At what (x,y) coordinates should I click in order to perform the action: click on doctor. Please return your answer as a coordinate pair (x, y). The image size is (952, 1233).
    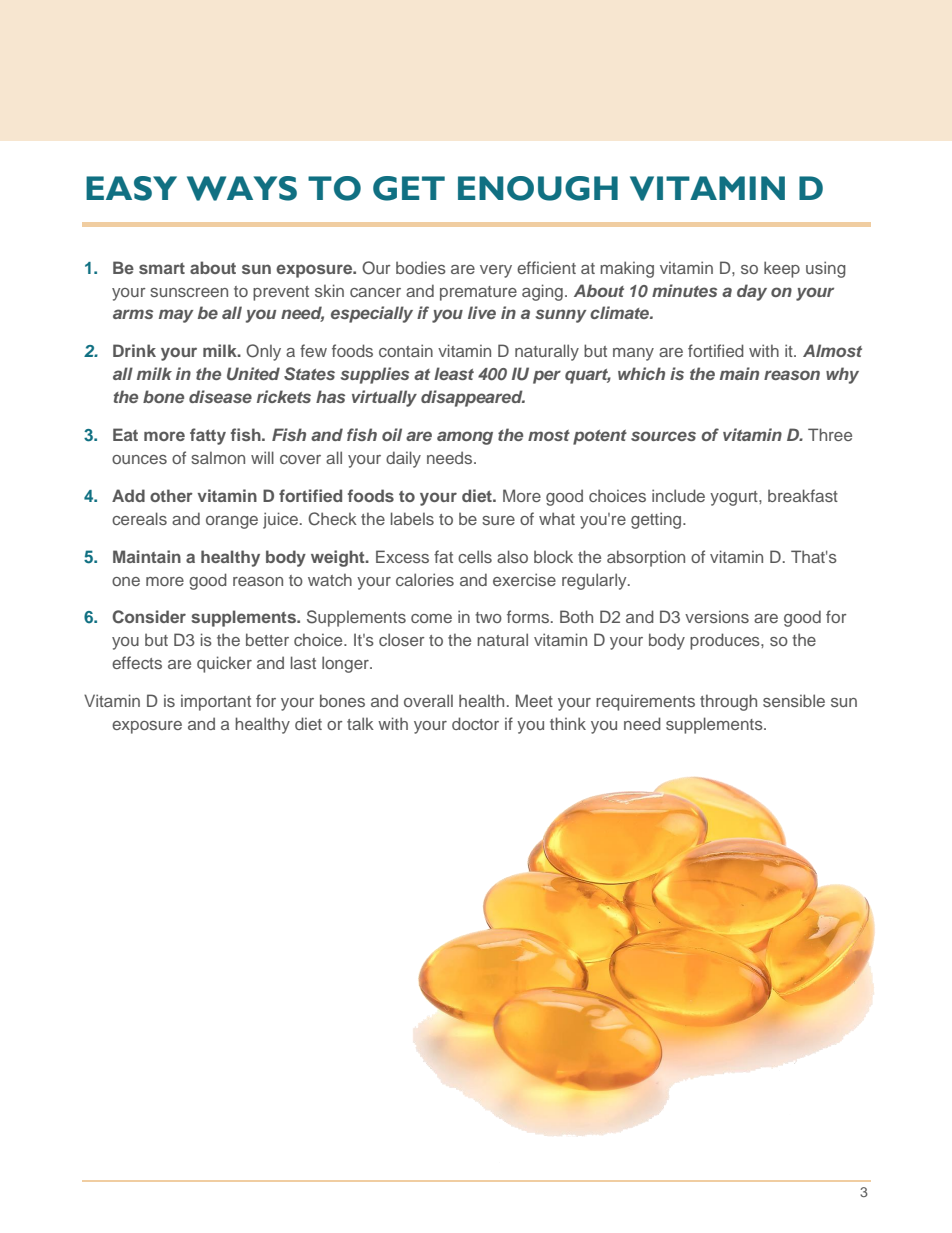
    Looking at the image, I should click on (475, 723).
